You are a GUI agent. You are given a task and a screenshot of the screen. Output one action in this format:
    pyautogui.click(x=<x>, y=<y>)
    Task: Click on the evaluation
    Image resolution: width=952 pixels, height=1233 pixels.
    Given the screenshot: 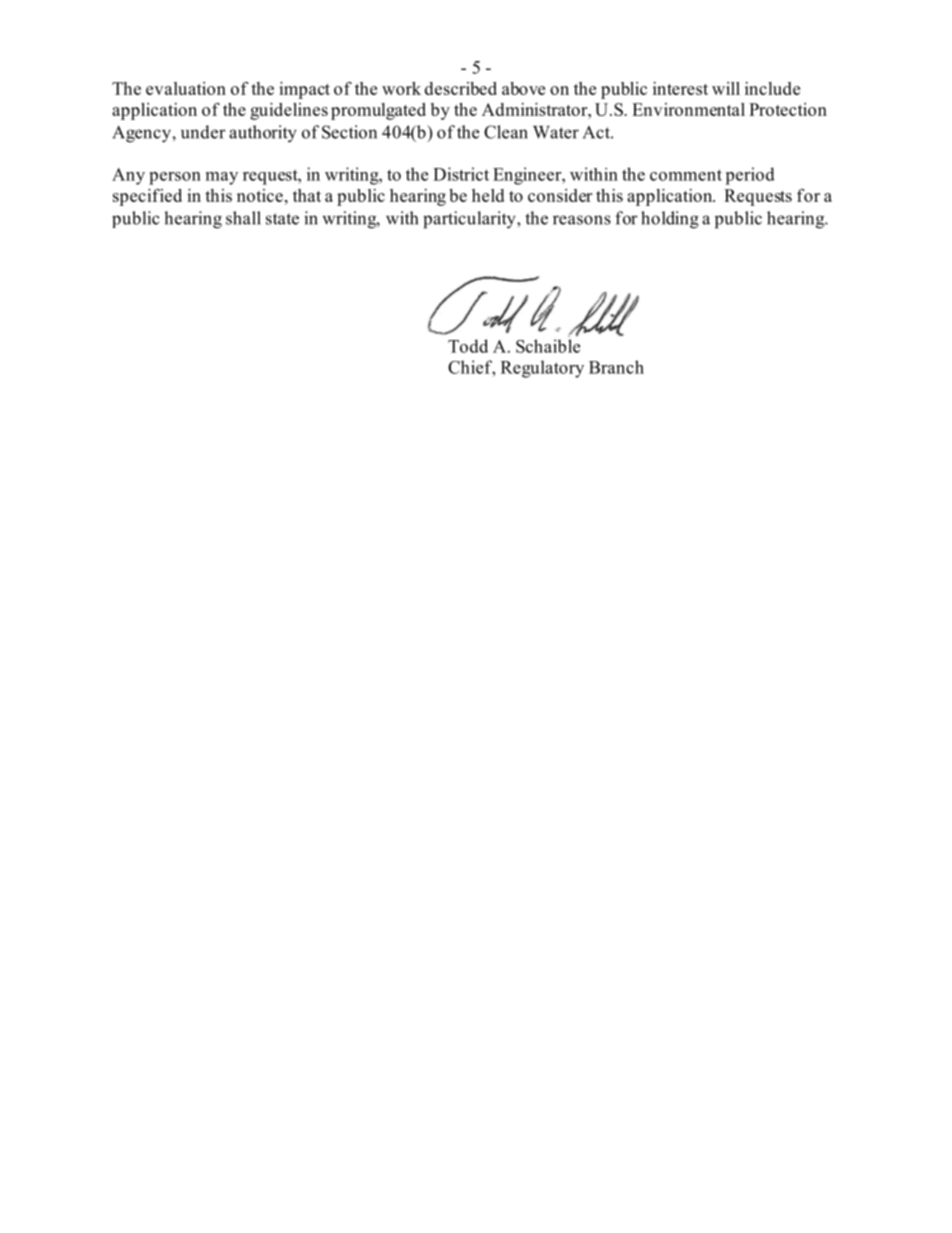 What is the action you would take?
    pyautogui.click(x=186, y=88)
